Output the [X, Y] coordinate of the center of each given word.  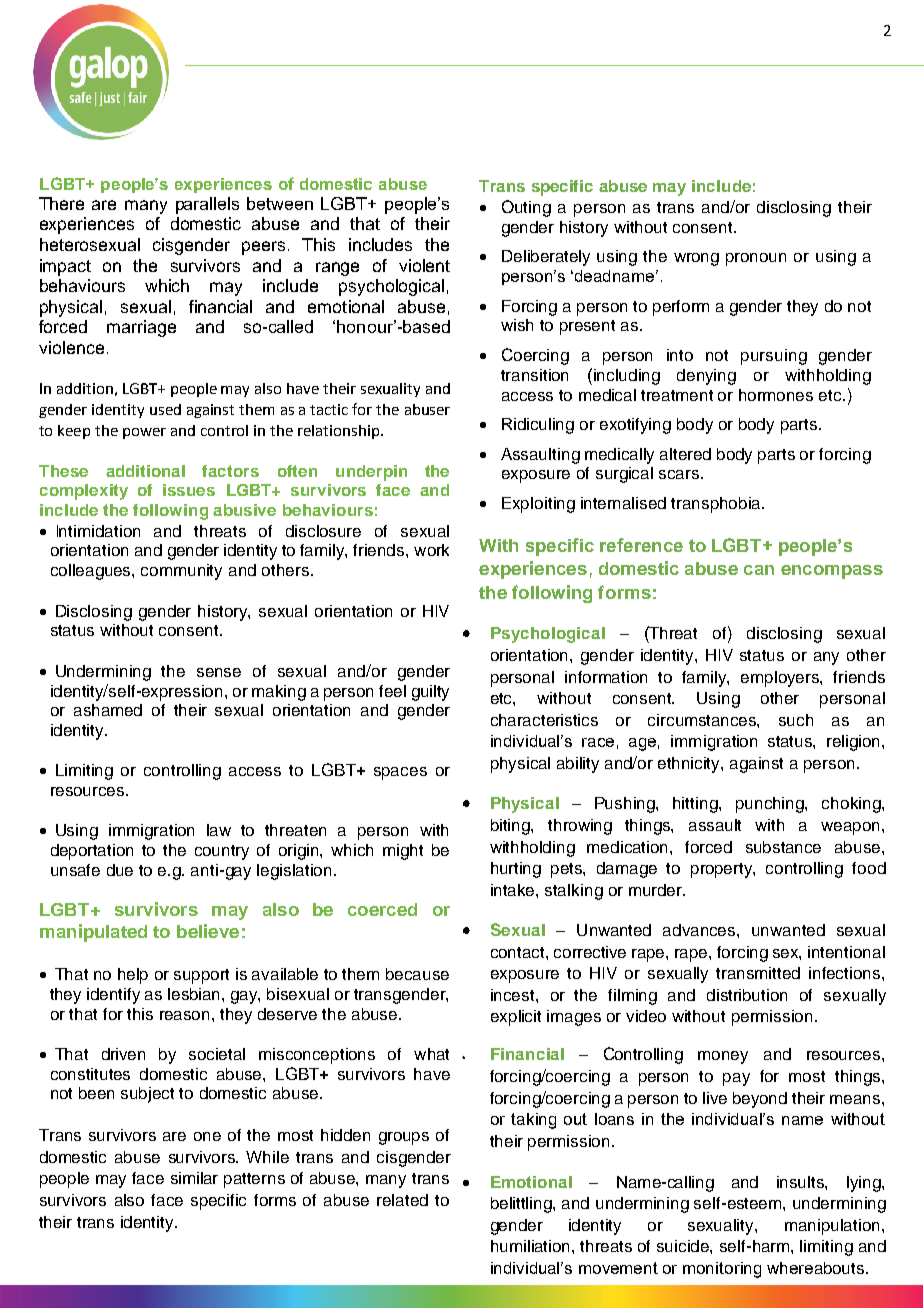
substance [783, 847]
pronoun [756, 259]
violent [424, 265]
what [431, 1054]
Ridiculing [538, 426]
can [759, 570]
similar [194, 1178]
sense [219, 672]
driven [123, 1054]
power [144, 433]
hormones [776, 395]
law [219, 830]
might [403, 852]
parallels [207, 205]
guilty [430, 693]
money [723, 1057]
